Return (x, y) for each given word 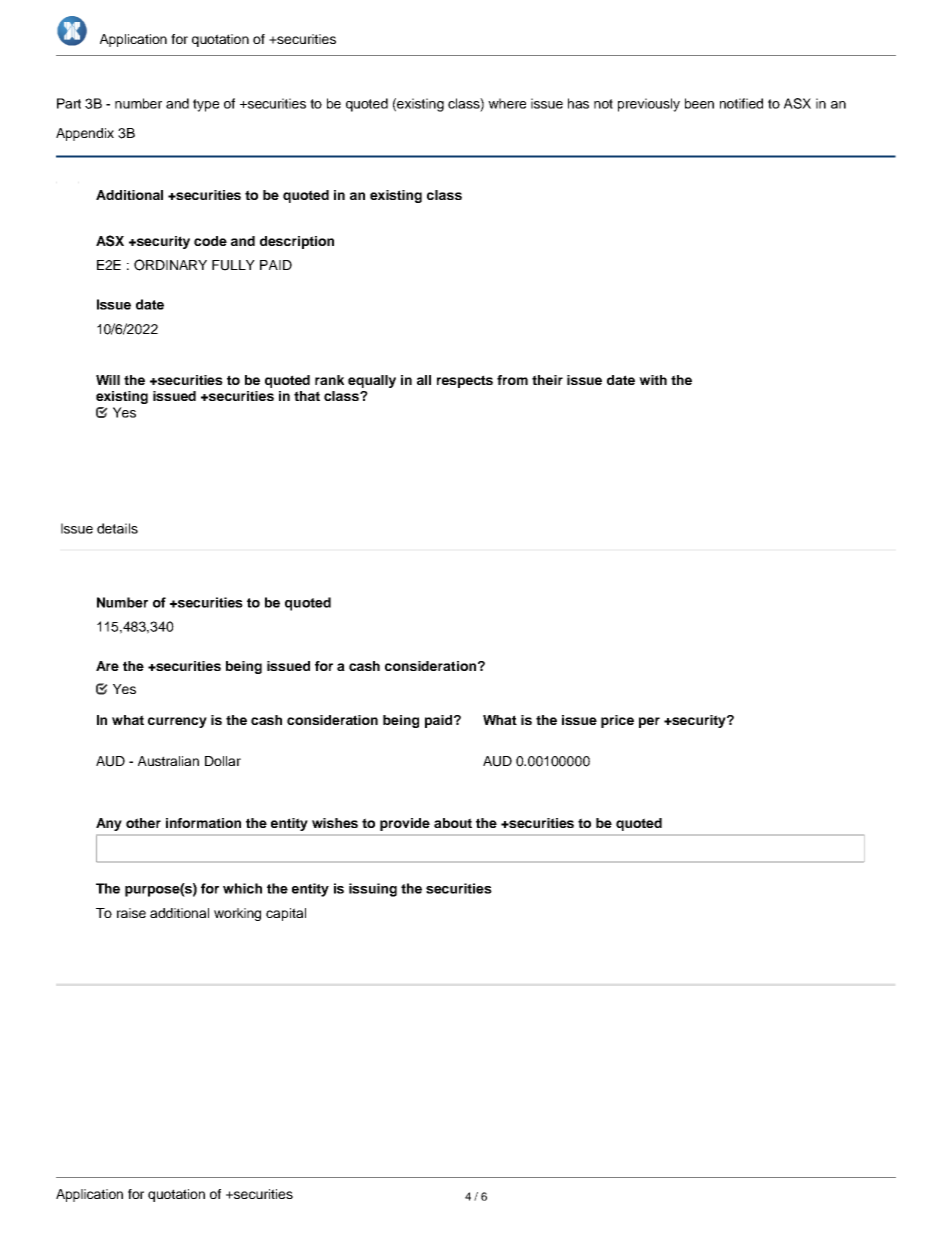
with (653, 380)
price (617, 721)
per (649, 722)
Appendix (85, 134)
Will (108, 380)
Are (107, 666)
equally (372, 381)
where (507, 103)
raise (131, 913)
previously (649, 105)
